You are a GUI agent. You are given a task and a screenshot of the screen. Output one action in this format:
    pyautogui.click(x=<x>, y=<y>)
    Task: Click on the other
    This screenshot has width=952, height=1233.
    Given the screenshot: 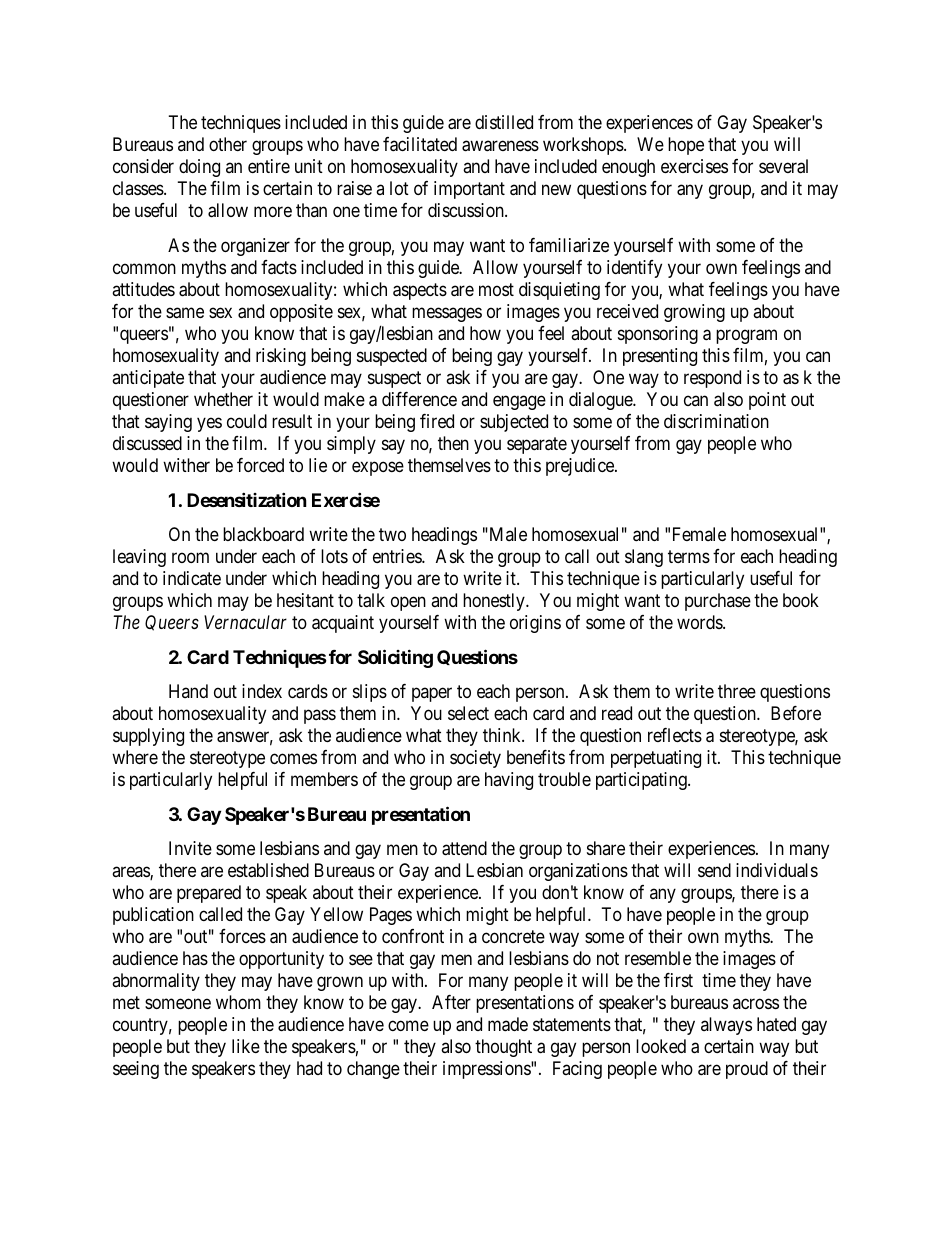 What is the action you would take?
    pyautogui.click(x=228, y=144)
